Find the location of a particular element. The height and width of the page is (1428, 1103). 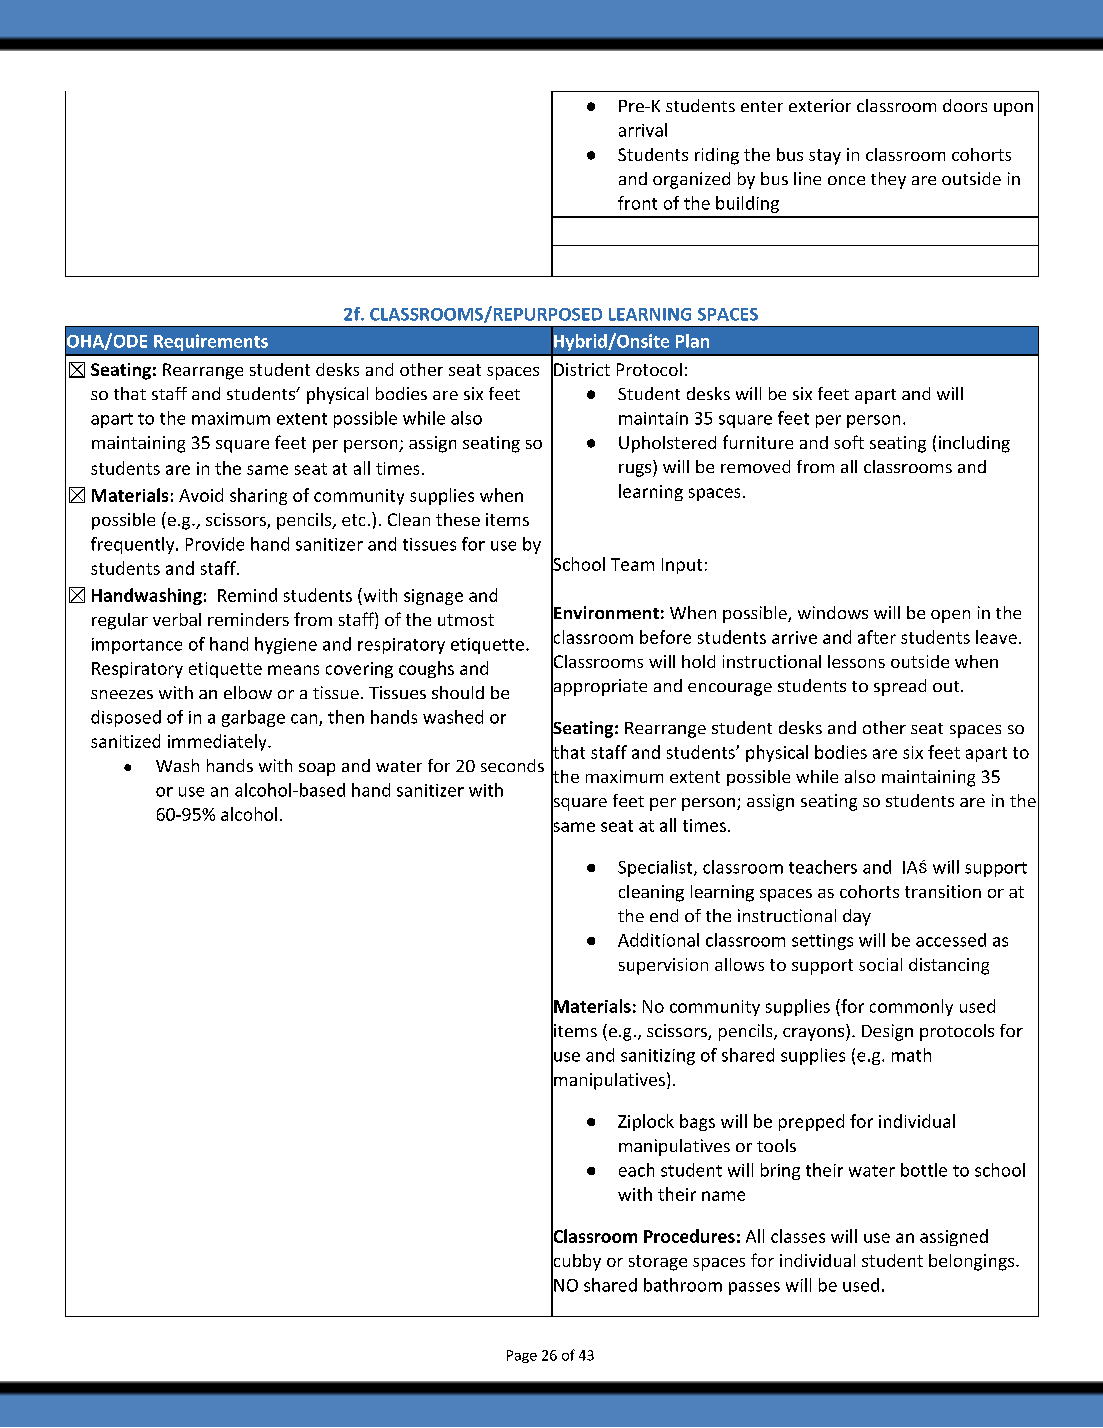

arrival is located at coordinates (643, 130).
